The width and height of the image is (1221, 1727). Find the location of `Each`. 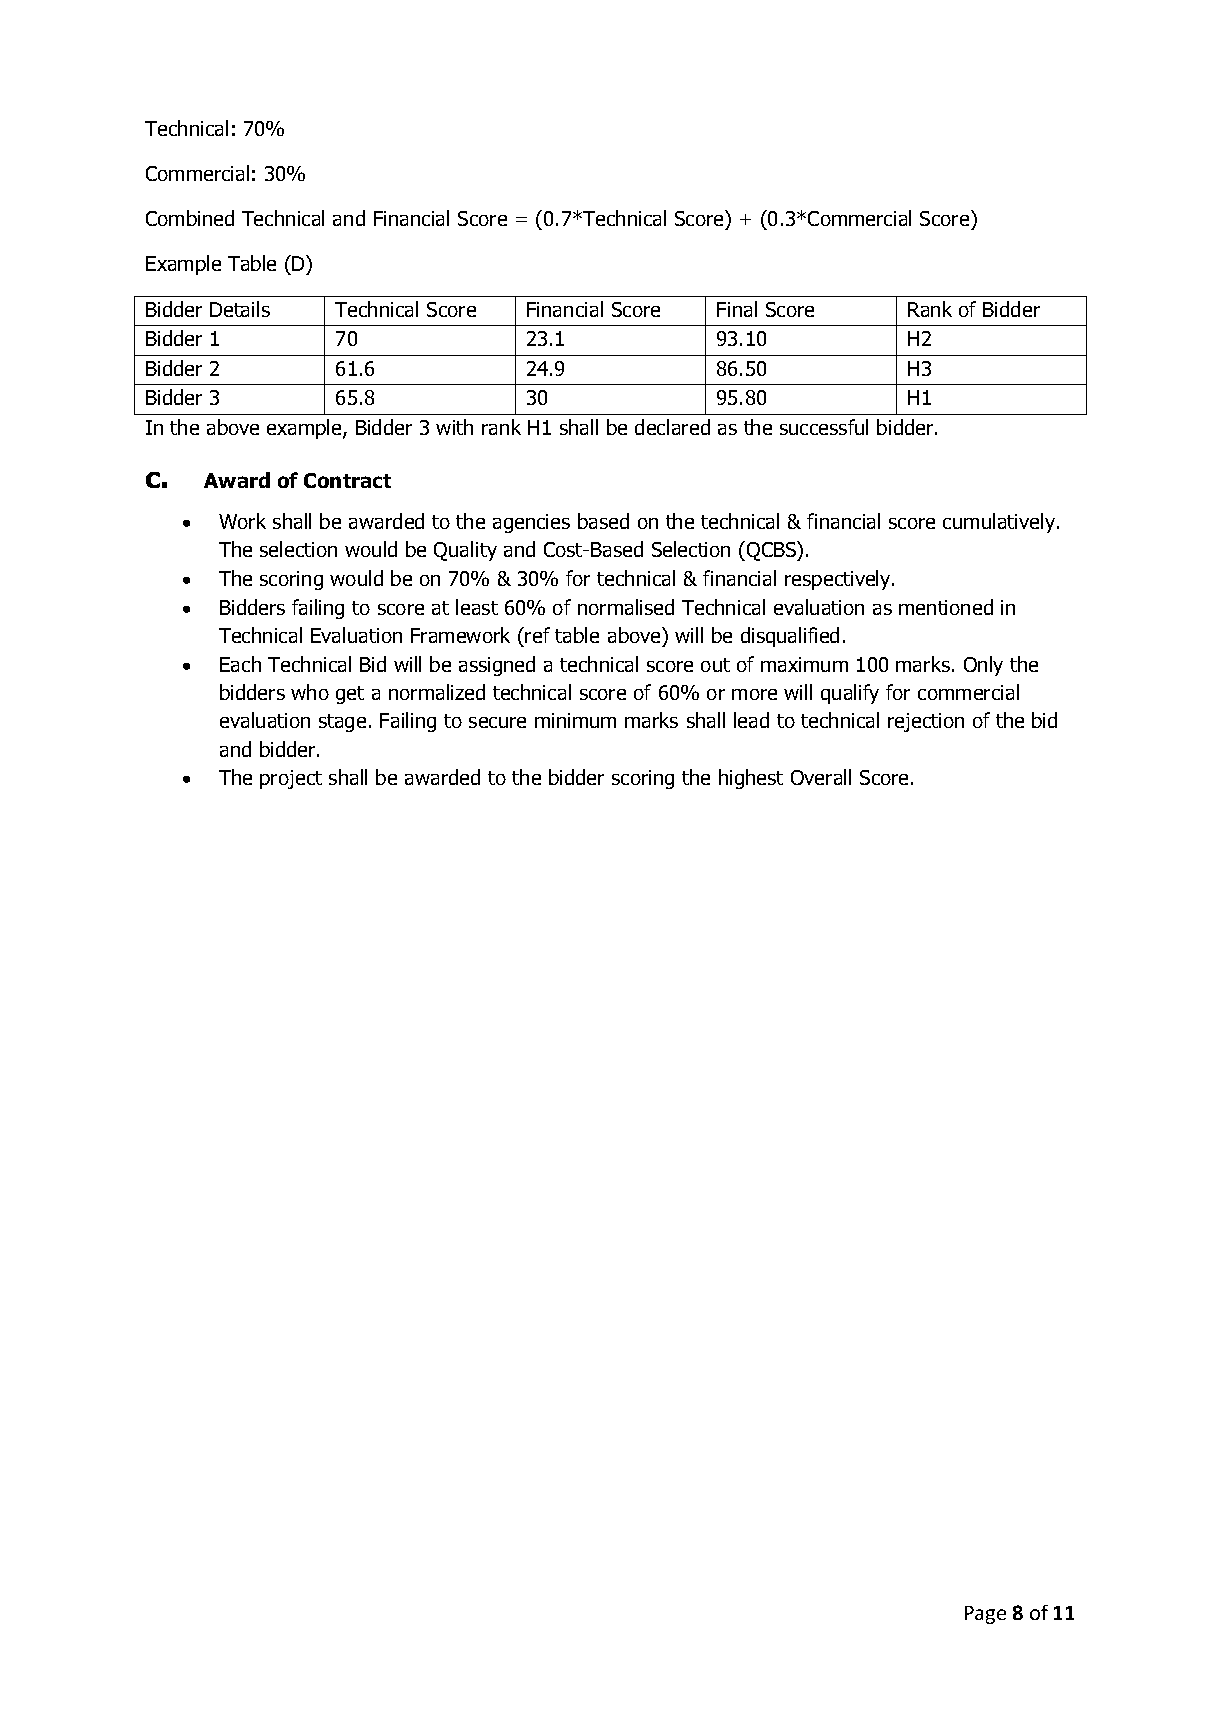

Each is located at coordinates (240, 664).
